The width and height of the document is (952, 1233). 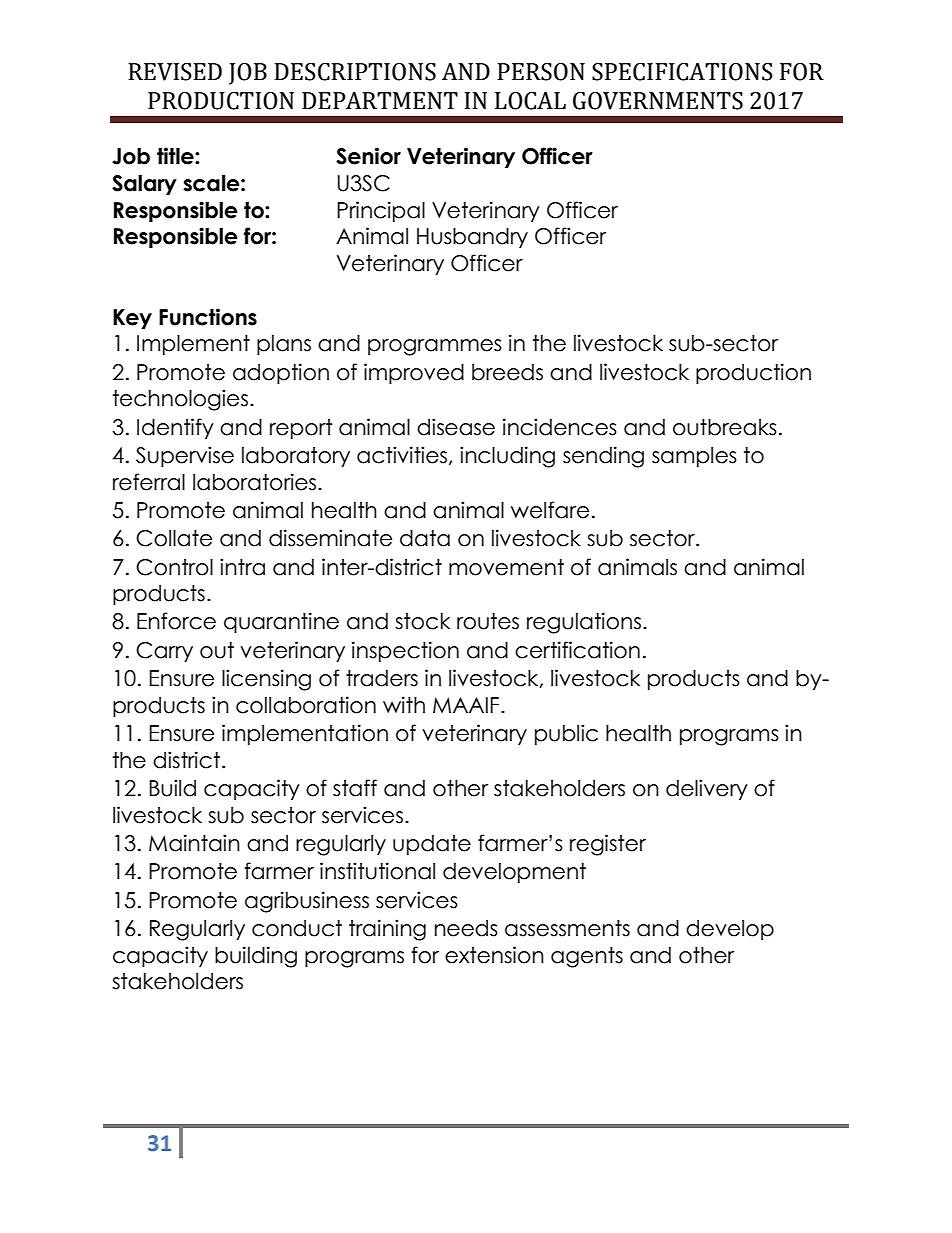 I want to click on conduct, so click(x=297, y=928).
